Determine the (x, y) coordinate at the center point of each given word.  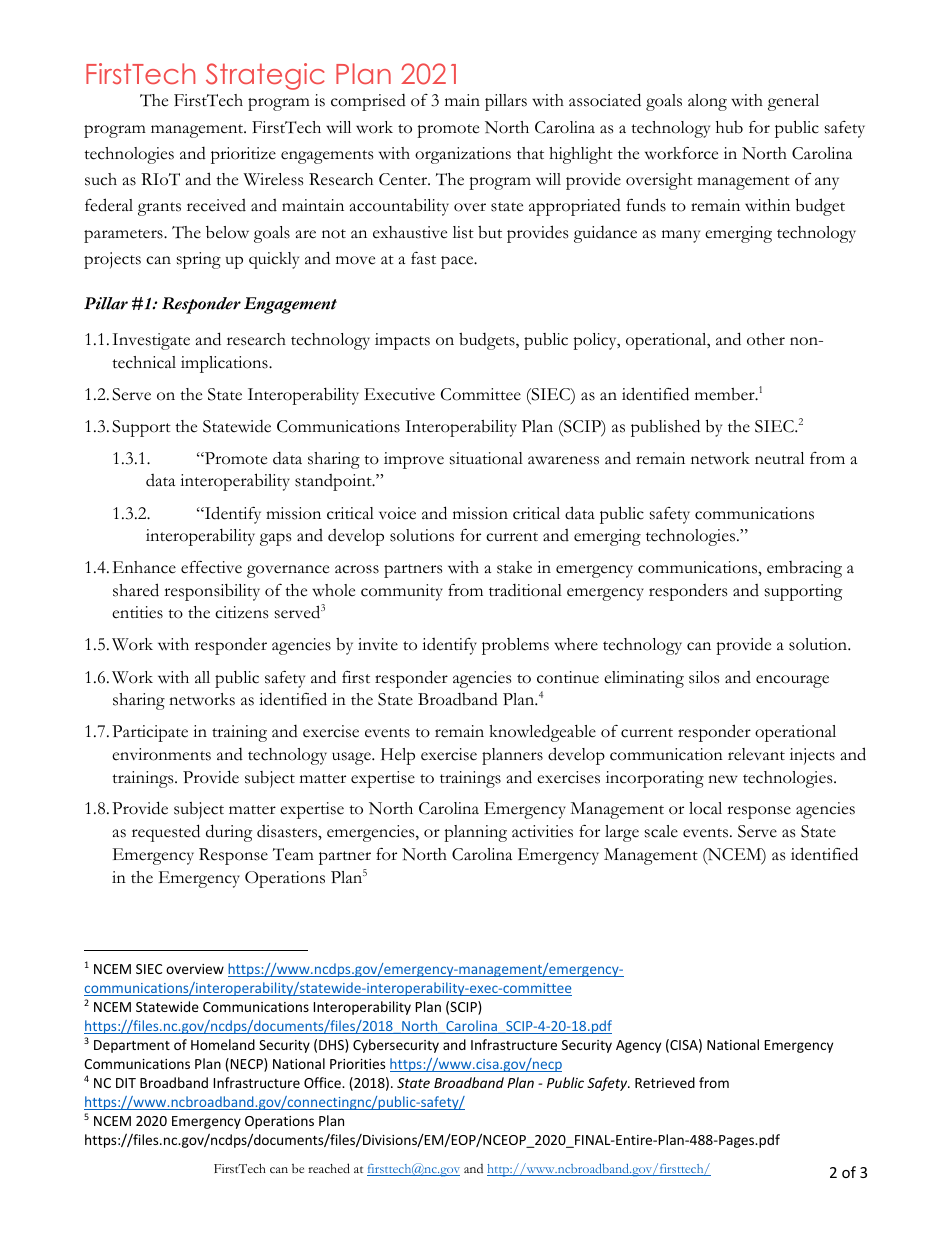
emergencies (372, 833)
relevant (756, 754)
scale (661, 831)
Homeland (223, 1044)
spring (199, 260)
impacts (402, 341)
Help (398, 756)
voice (397, 513)
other (766, 339)
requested (166, 833)
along (707, 102)
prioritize (243, 155)
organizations (463, 155)
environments (161, 754)
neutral (779, 458)
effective (211, 567)
